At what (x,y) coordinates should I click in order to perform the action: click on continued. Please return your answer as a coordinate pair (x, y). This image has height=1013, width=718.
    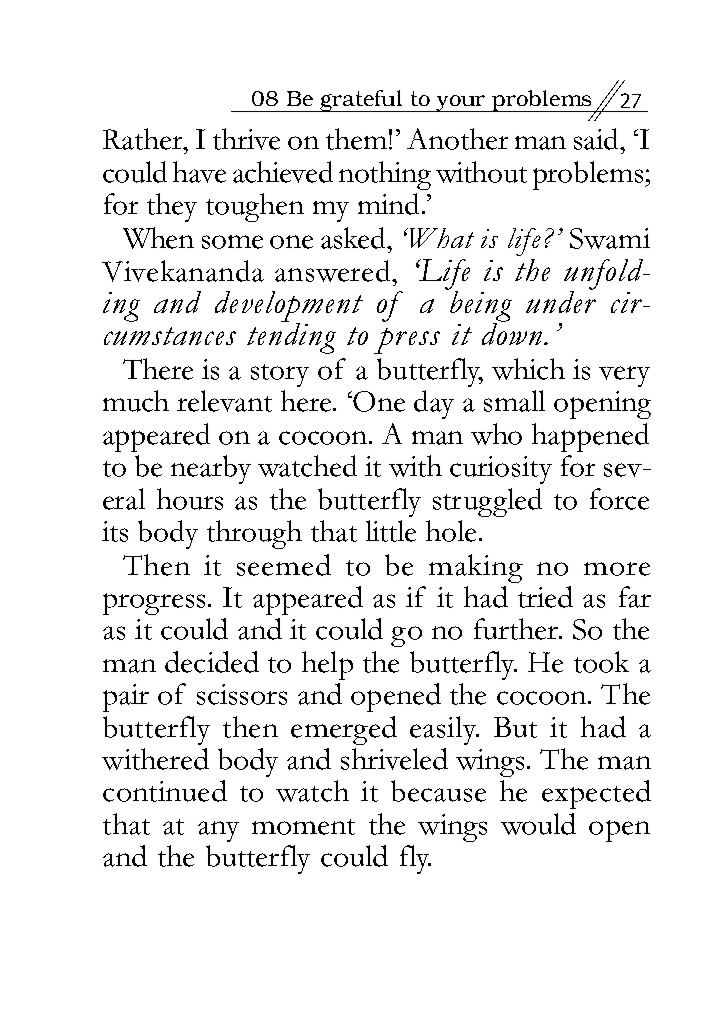
    Looking at the image, I should click on (165, 791).
